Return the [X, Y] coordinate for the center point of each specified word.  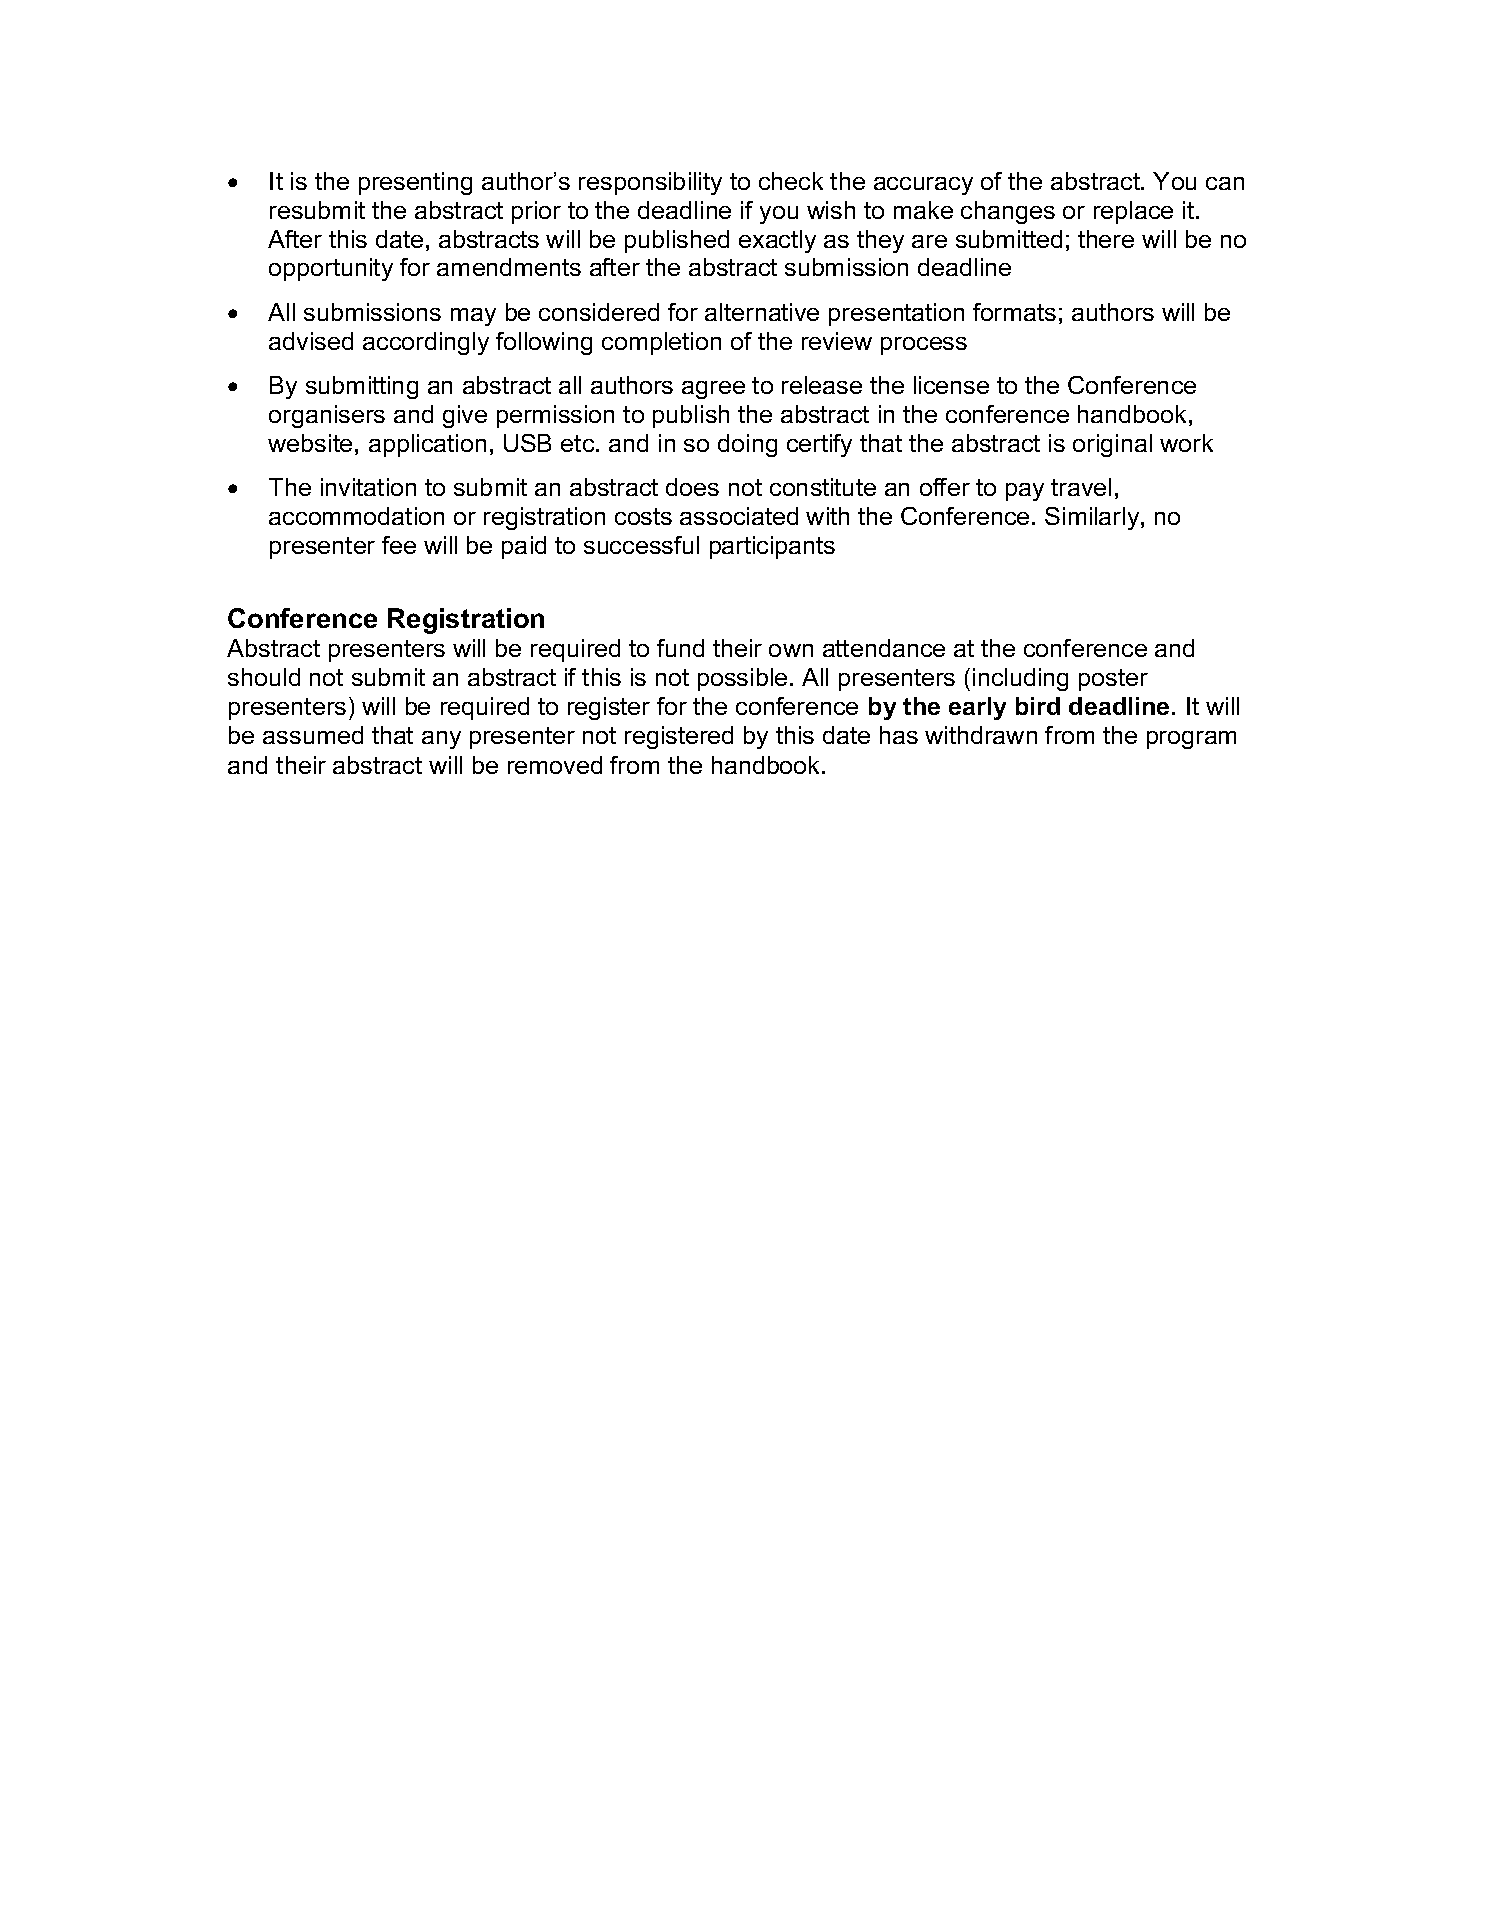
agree [713, 390]
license [951, 385]
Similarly [1093, 518]
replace [1133, 212]
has [899, 735]
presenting [415, 183]
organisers [327, 416]
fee [399, 545]
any [441, 740]
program [1191, 740]
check [791, 181]
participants [772, 547]
